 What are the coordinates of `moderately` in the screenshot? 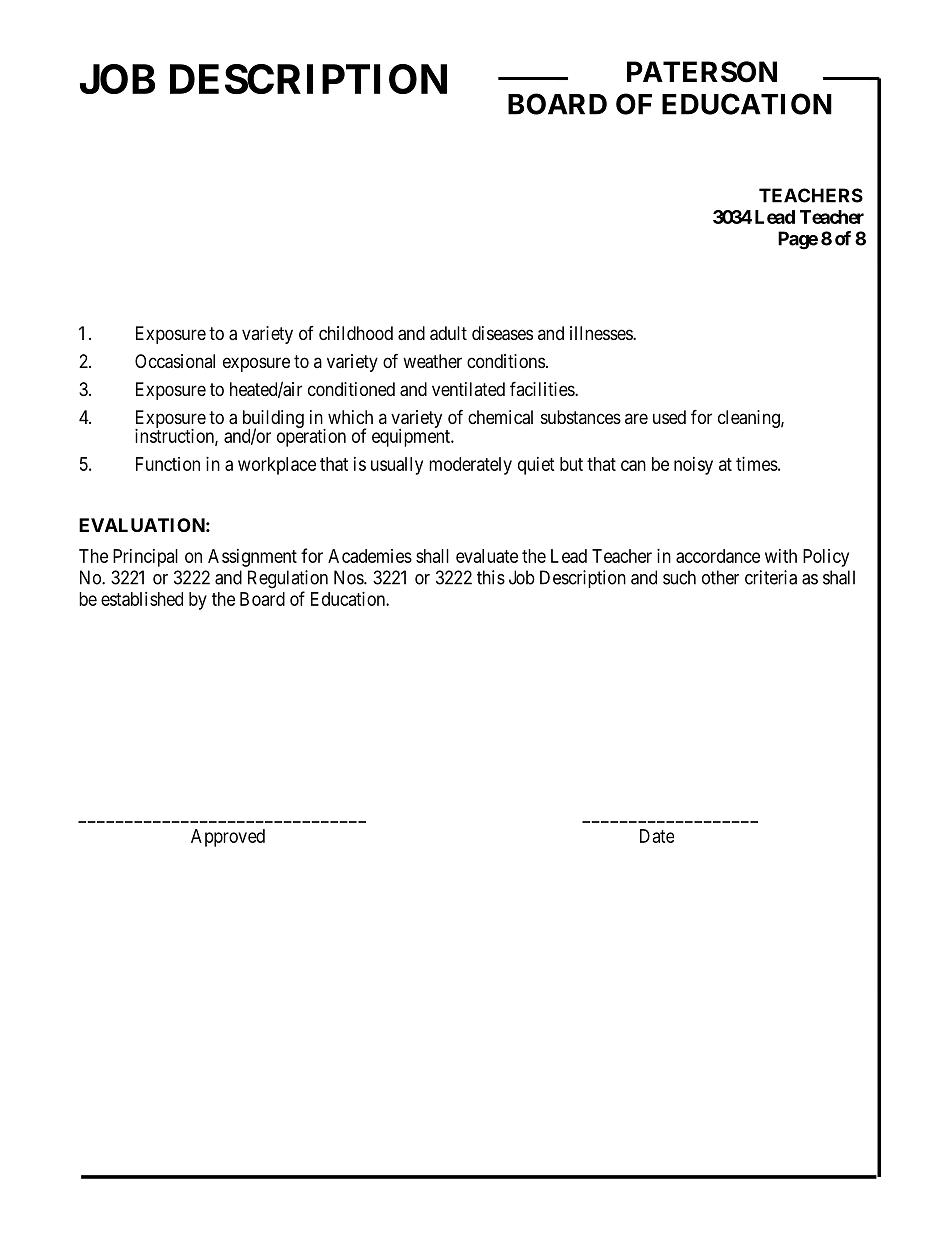 It's located at (470, 466).
